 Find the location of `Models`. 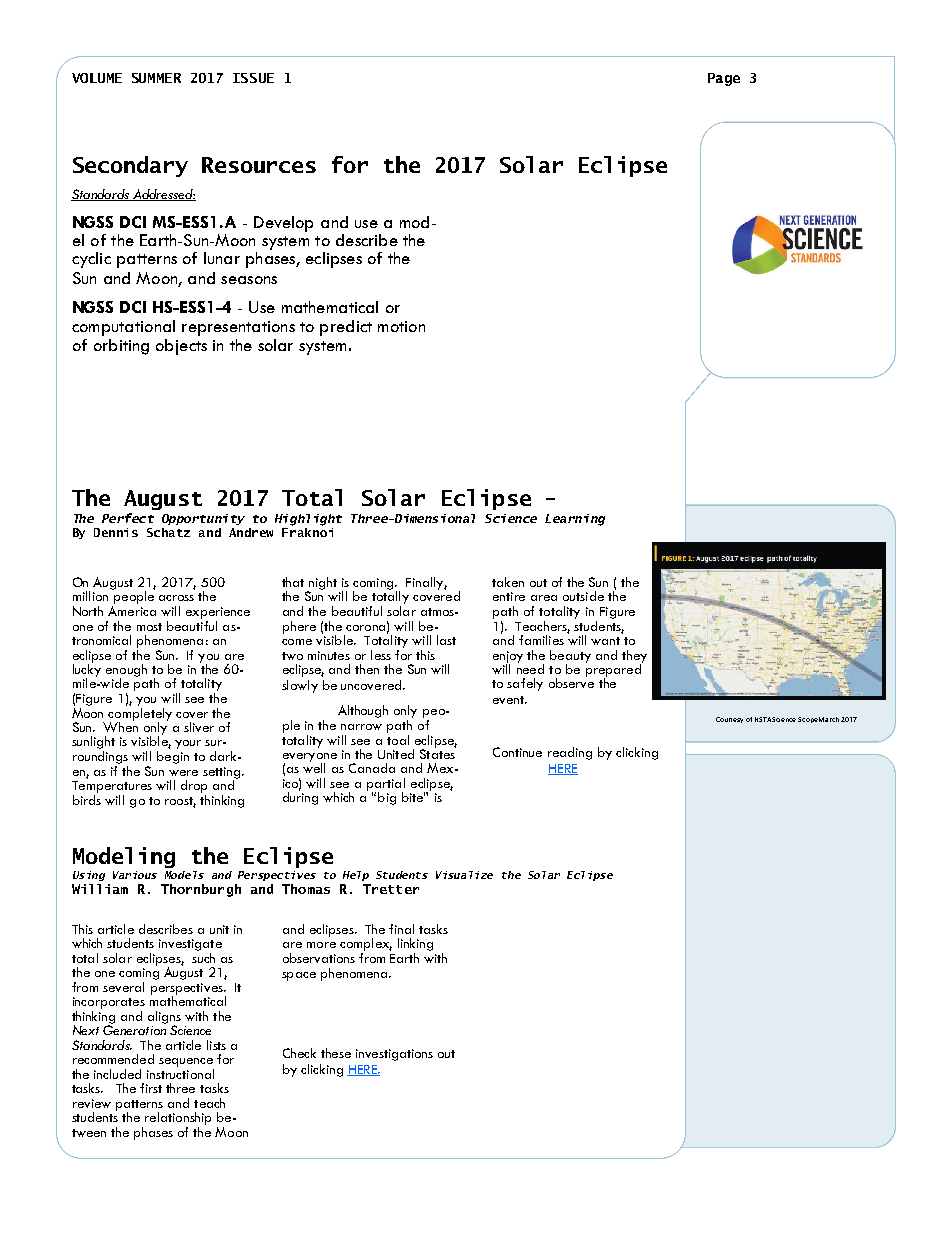

Models is located at coordinates (184, 875).
